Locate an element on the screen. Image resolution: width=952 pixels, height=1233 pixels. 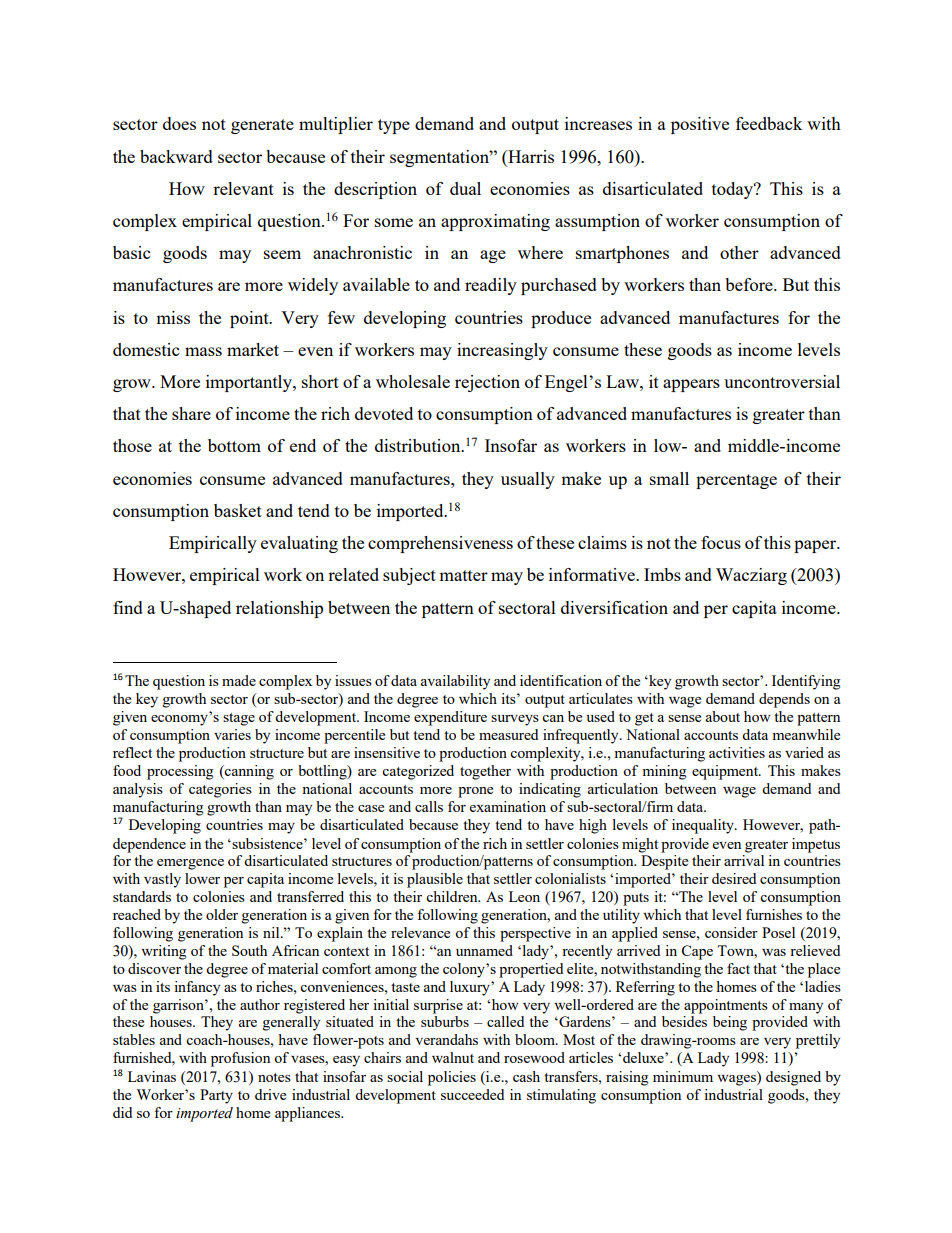
comprehensiveness is located at coordinates (440, 544).
